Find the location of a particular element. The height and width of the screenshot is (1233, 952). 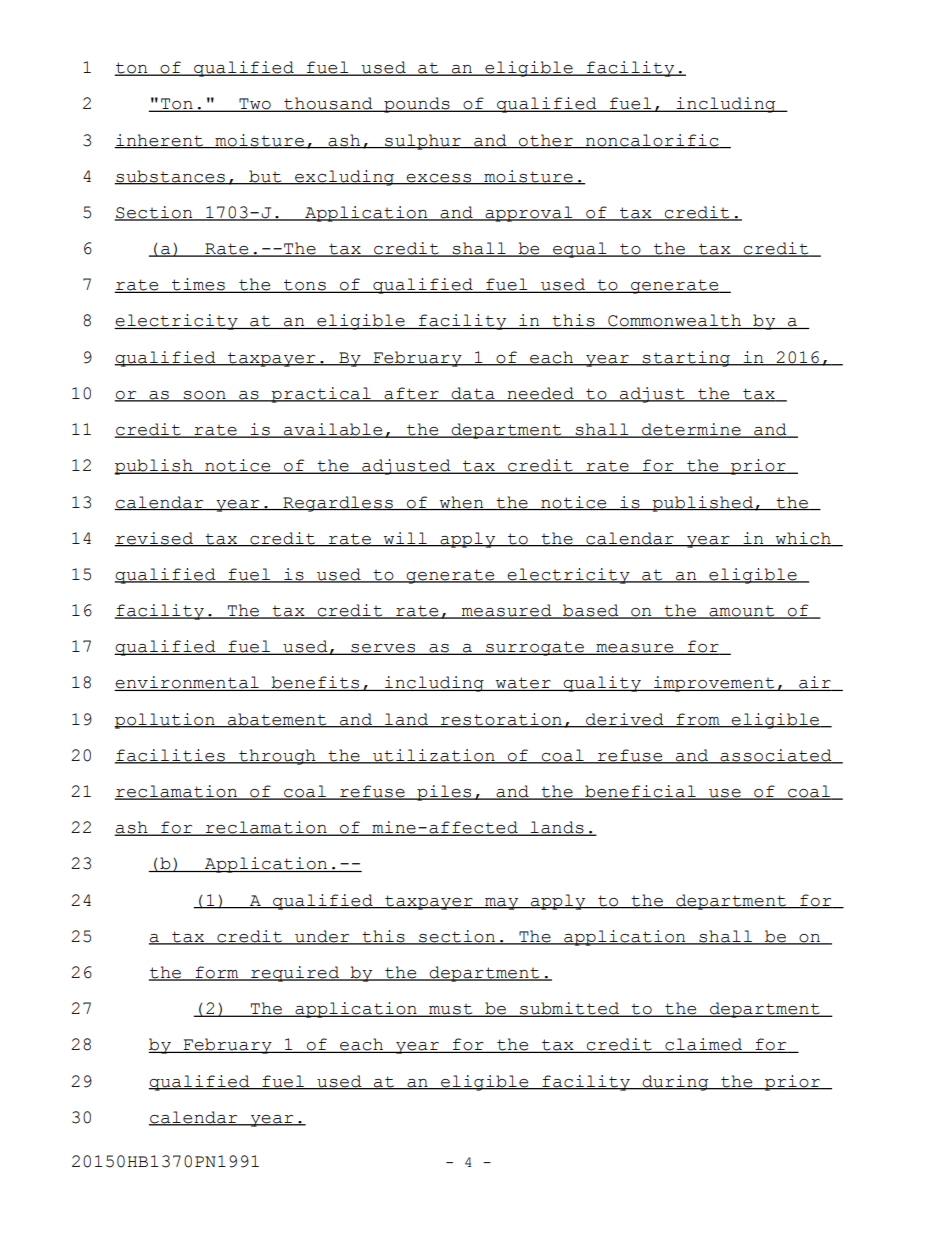

amount is located at coordinates (742, 612).
